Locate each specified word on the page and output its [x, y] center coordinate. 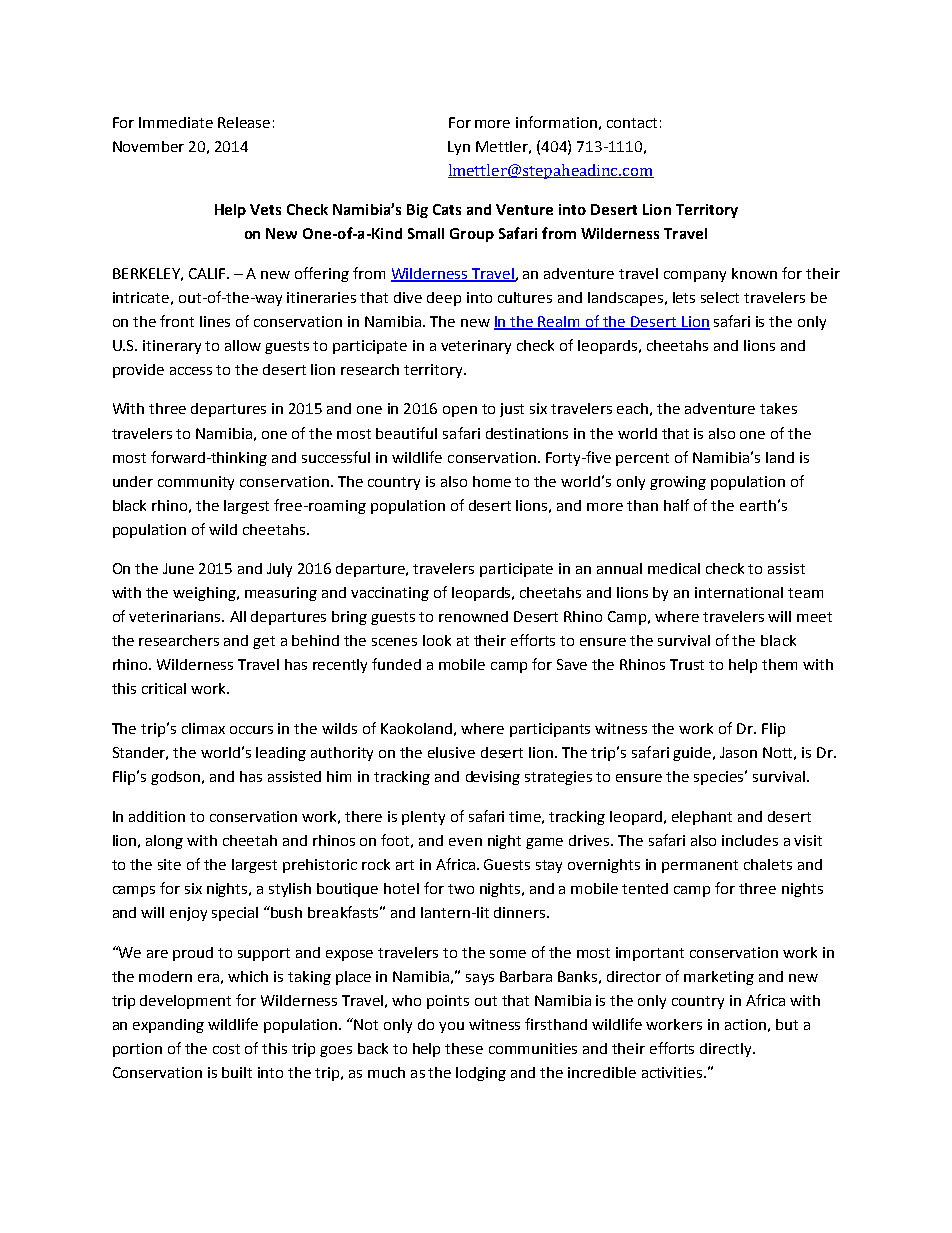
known [754, 273]
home [492, 481]
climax [203, 728]
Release [244, 122]
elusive [451, 752]
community [196, 483]
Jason [738, 752]
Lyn [459, 148]
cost [226, 1049]
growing [678, 483]
